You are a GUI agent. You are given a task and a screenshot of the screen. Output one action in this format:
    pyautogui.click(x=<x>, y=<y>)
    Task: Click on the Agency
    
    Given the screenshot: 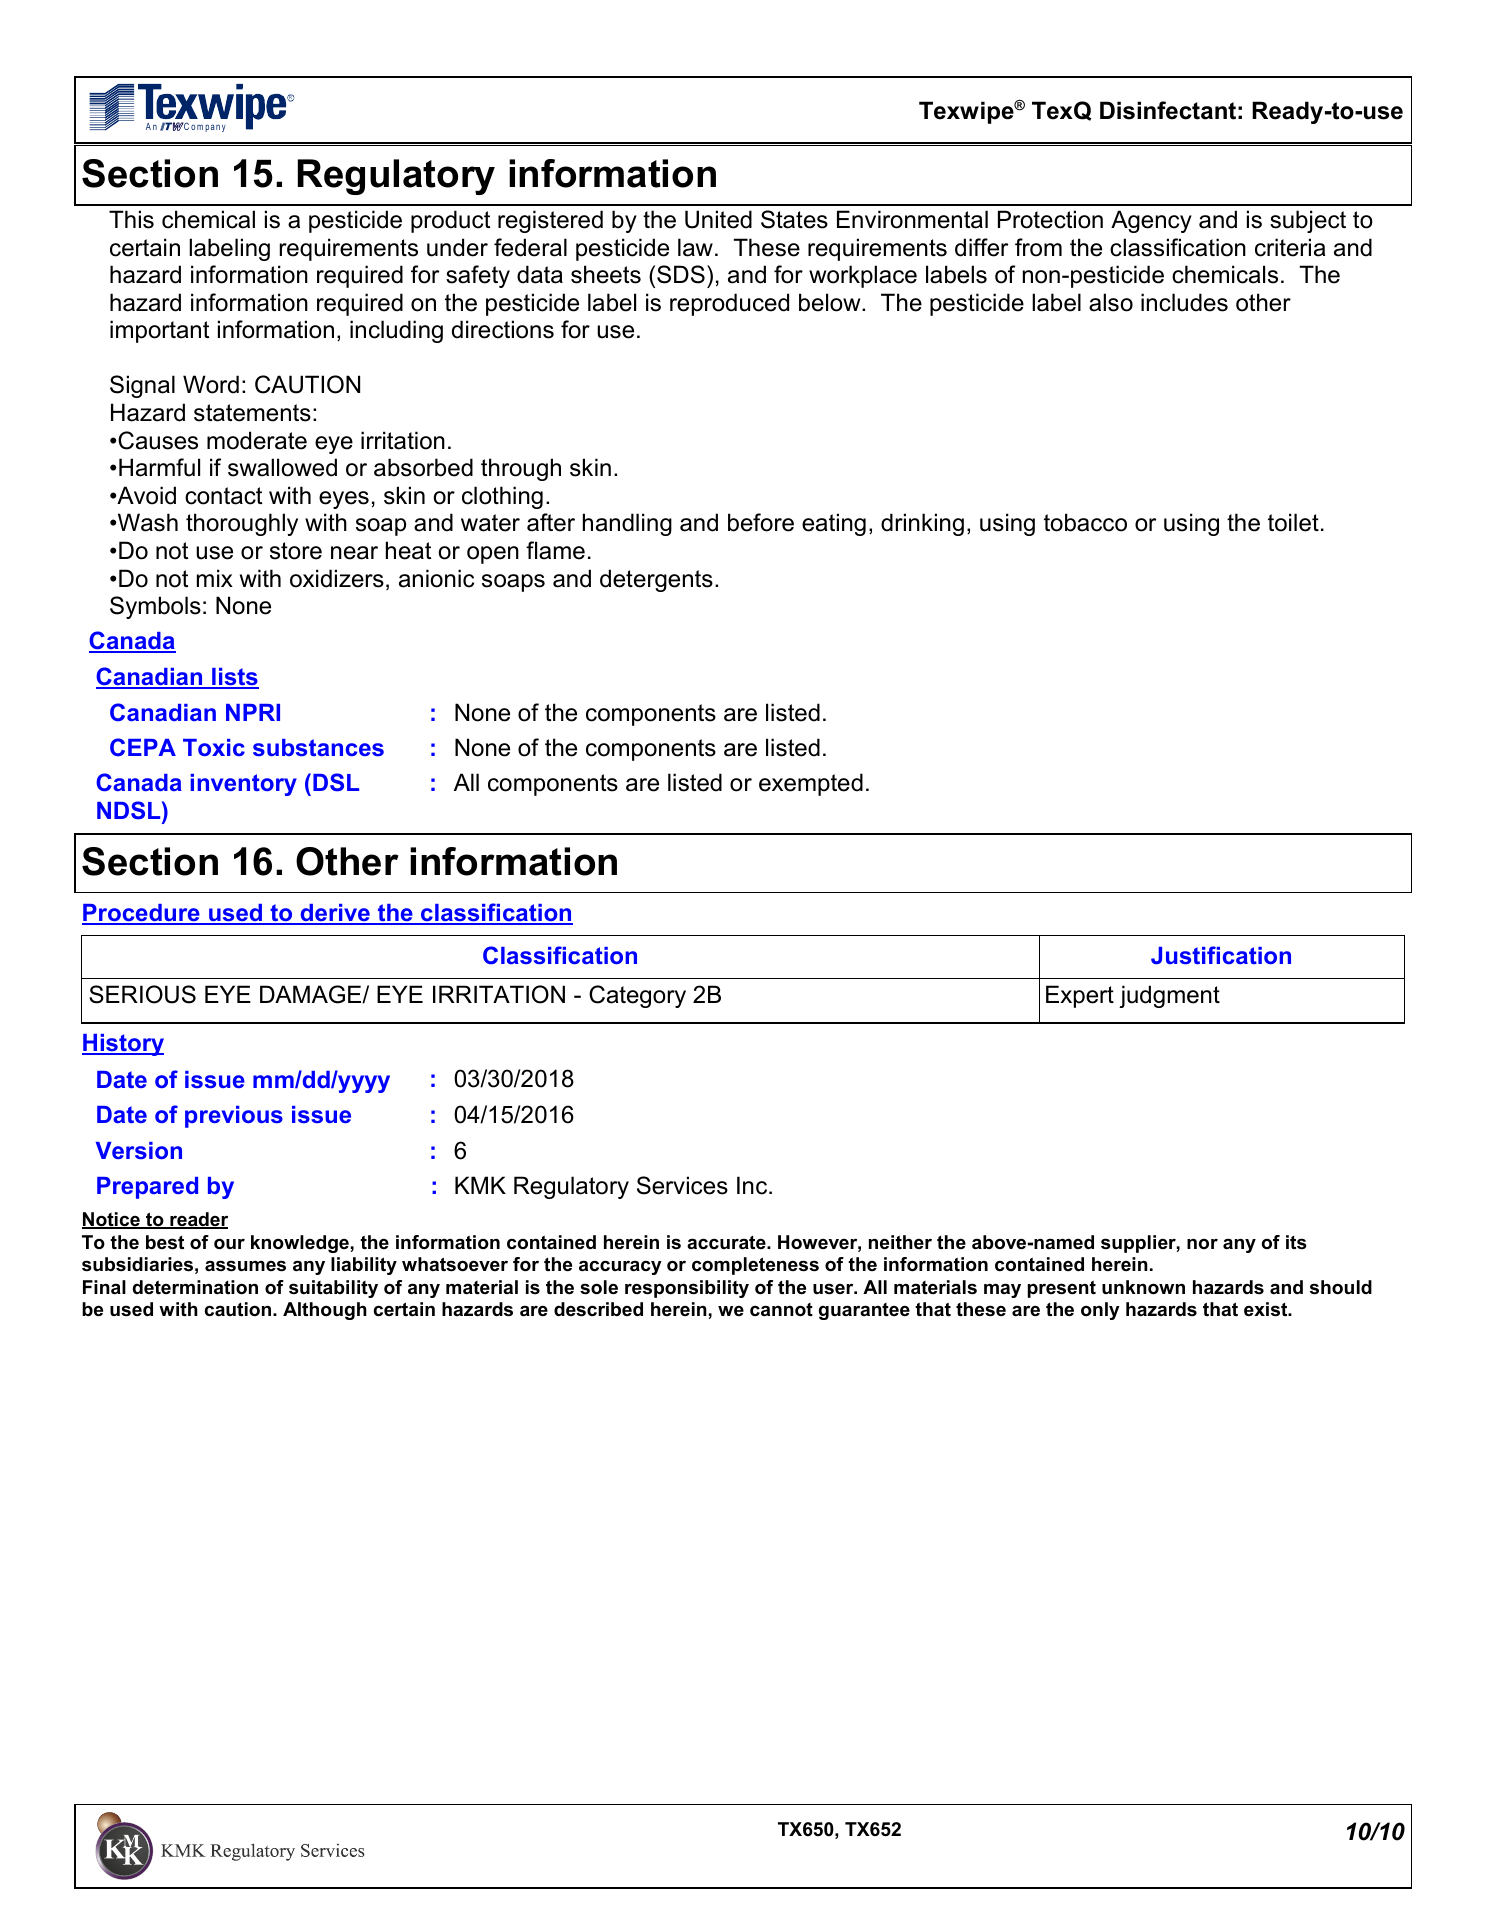 What is the action you would take?
    pyautogui.click(x=1151, y=221)
